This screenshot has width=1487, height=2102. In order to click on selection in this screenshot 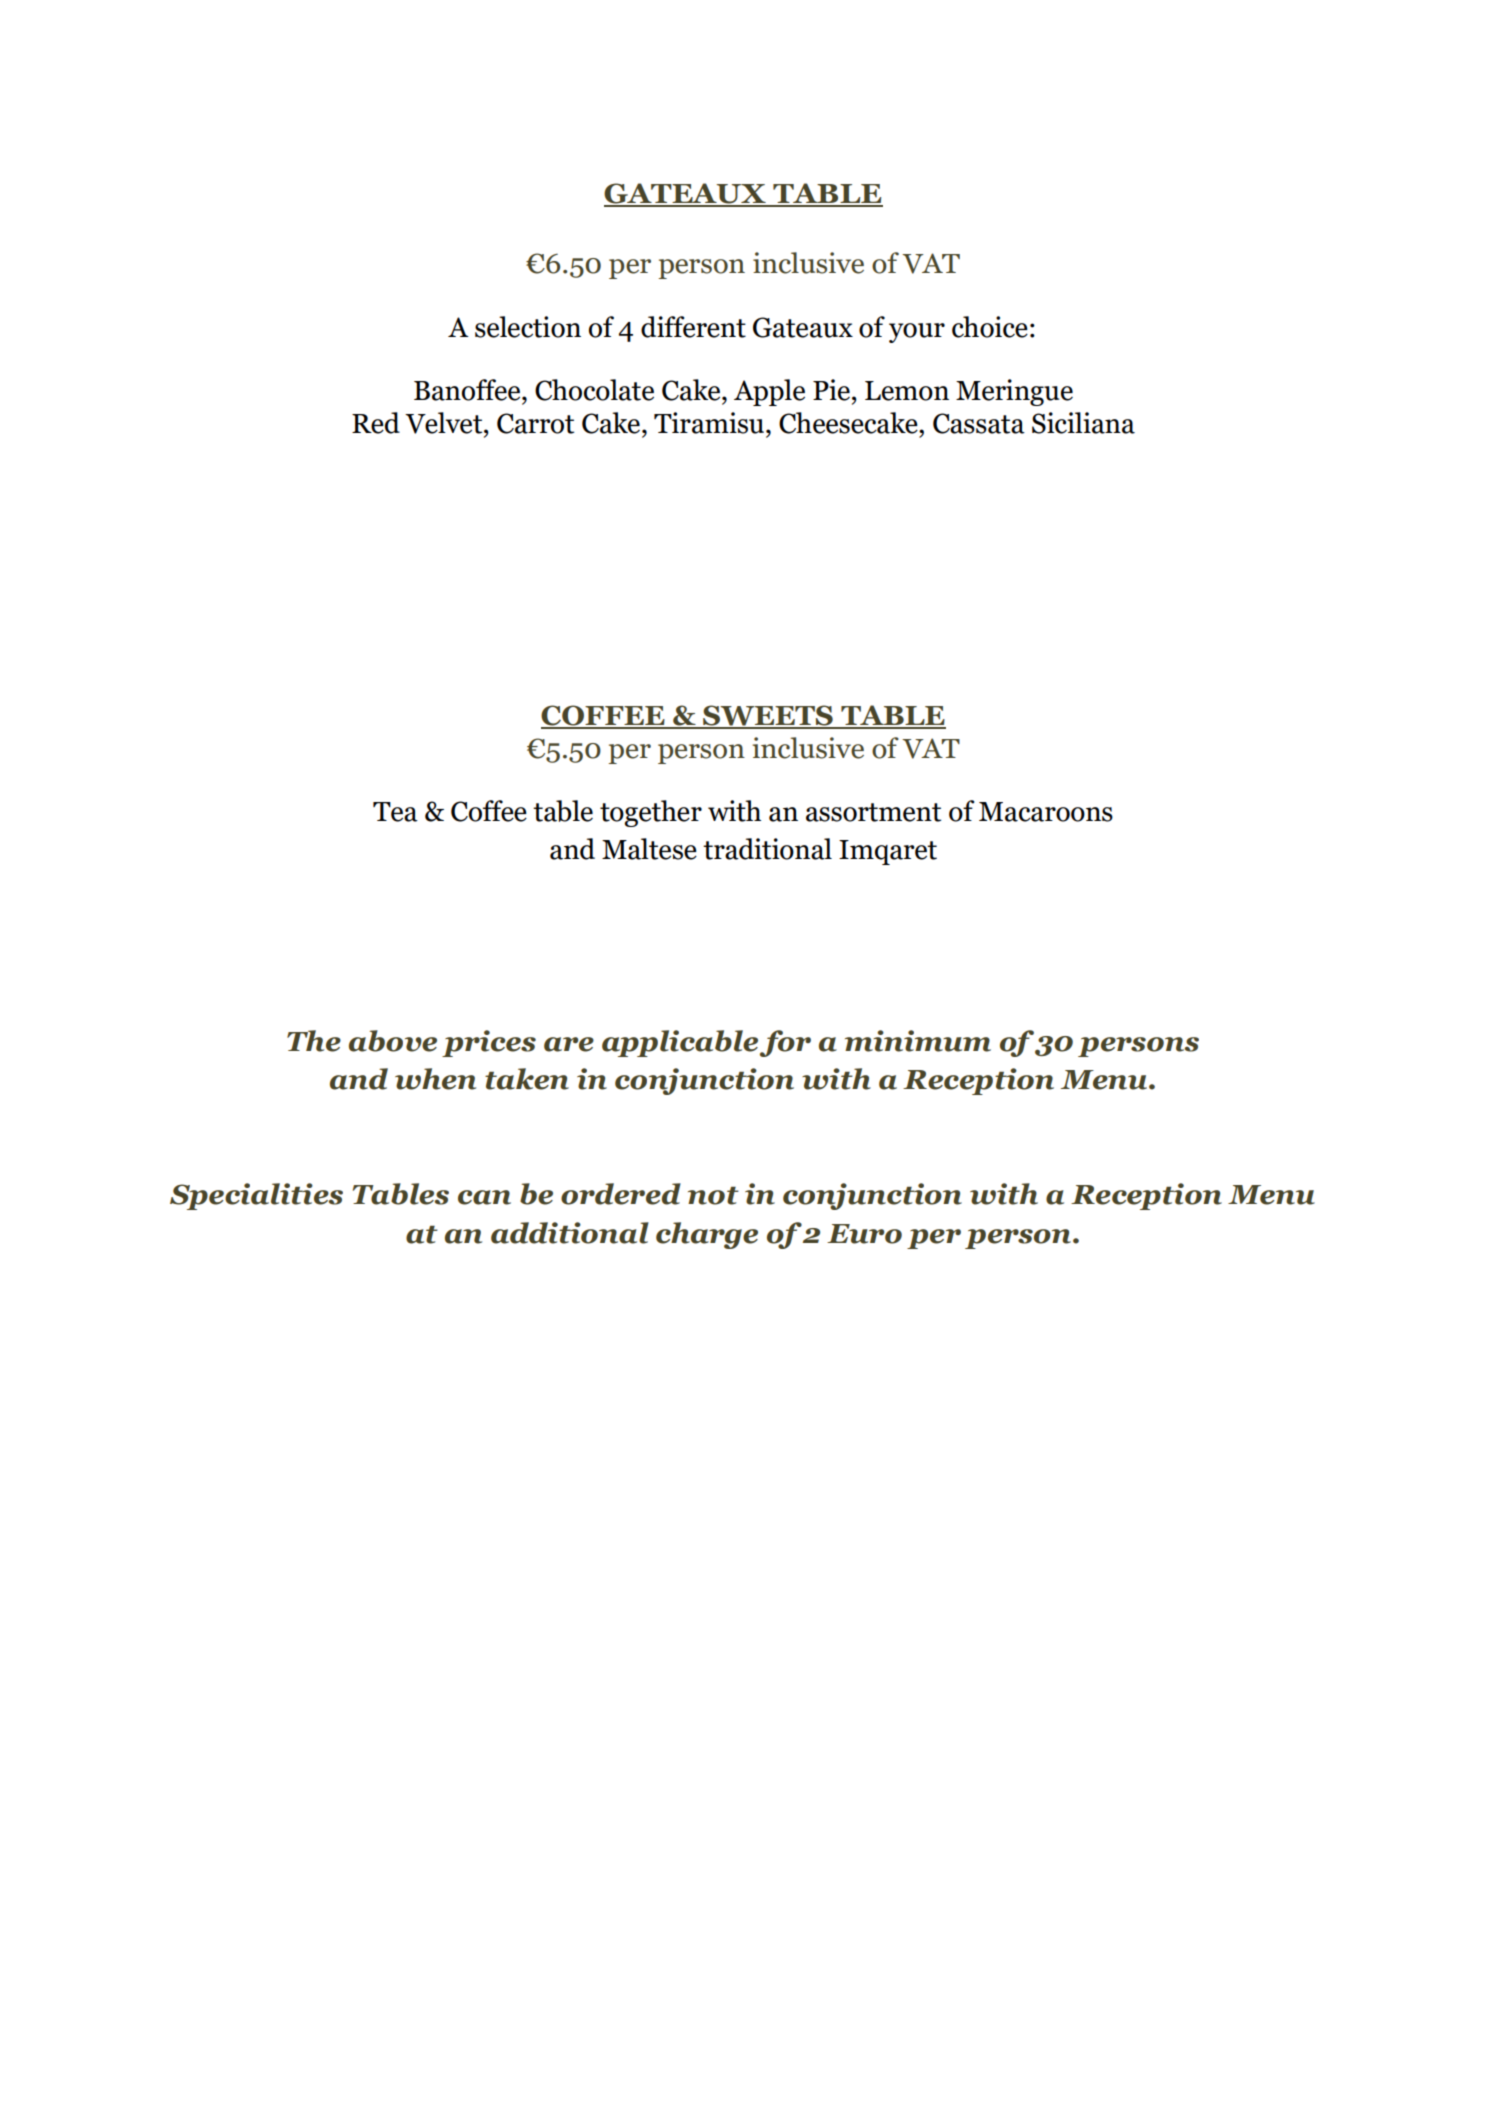, I will do `click(528, 327)`.
